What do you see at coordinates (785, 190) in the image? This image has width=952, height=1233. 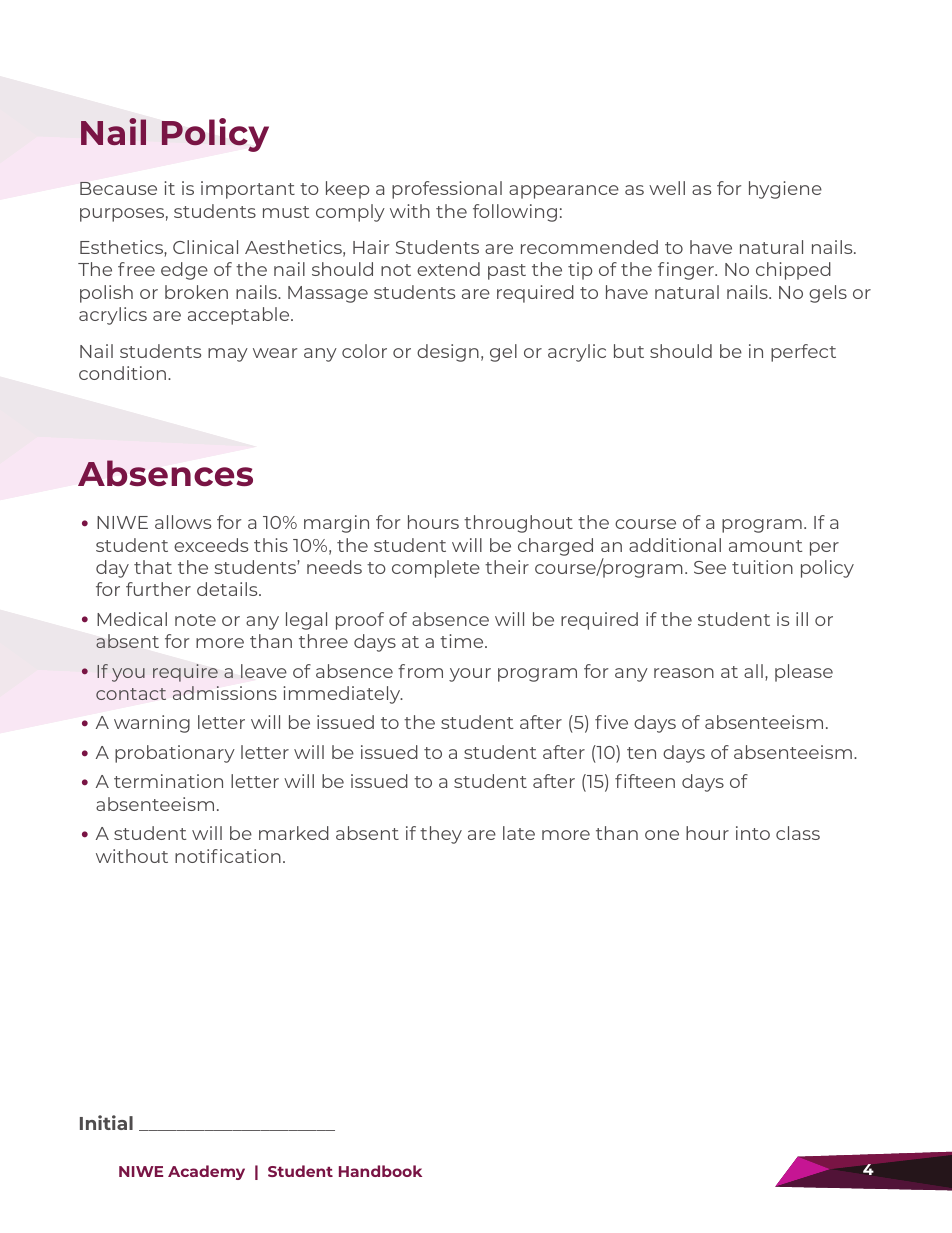 I see `hygiene` at bounding box center [785, 190].
